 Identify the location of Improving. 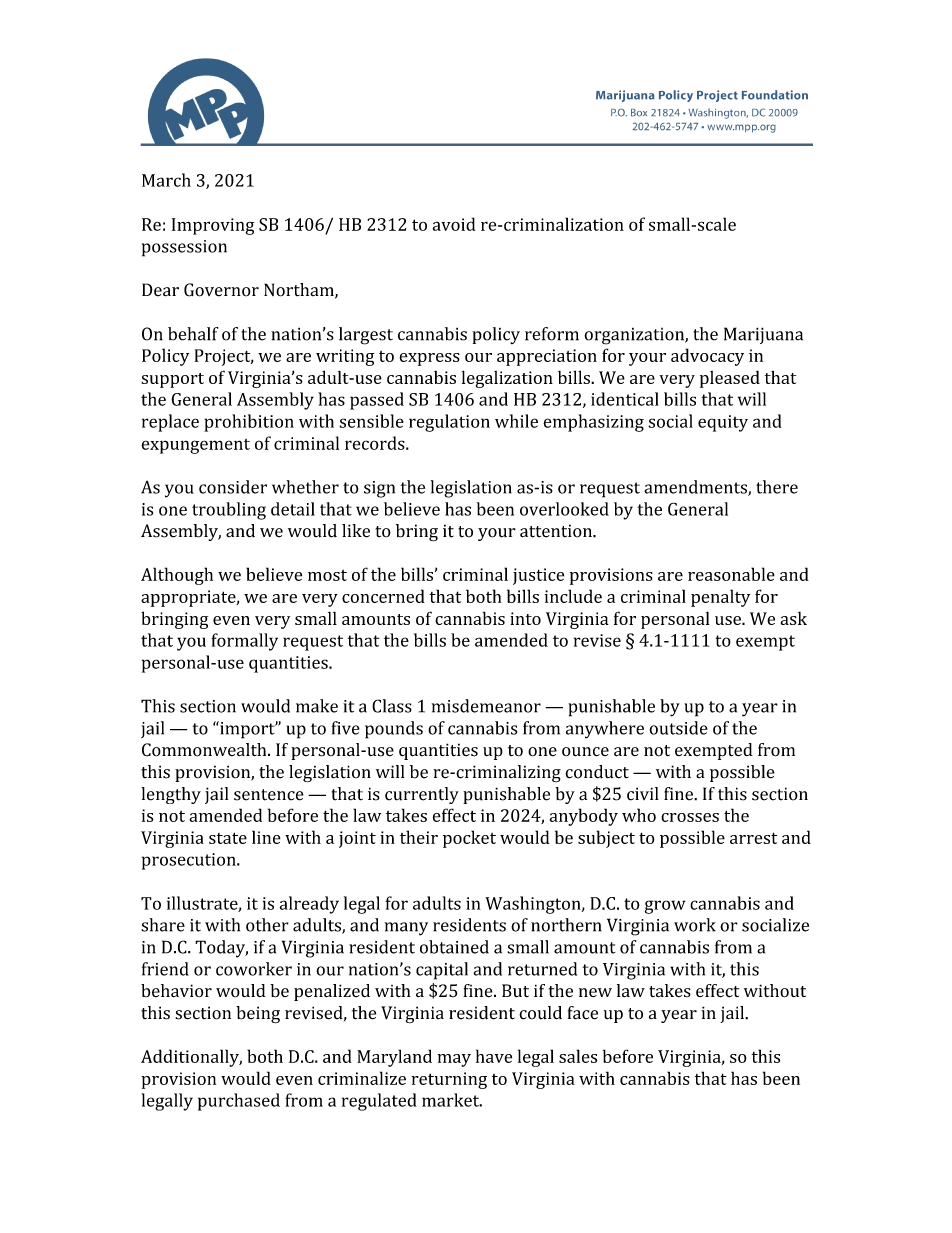
(213, 226).
